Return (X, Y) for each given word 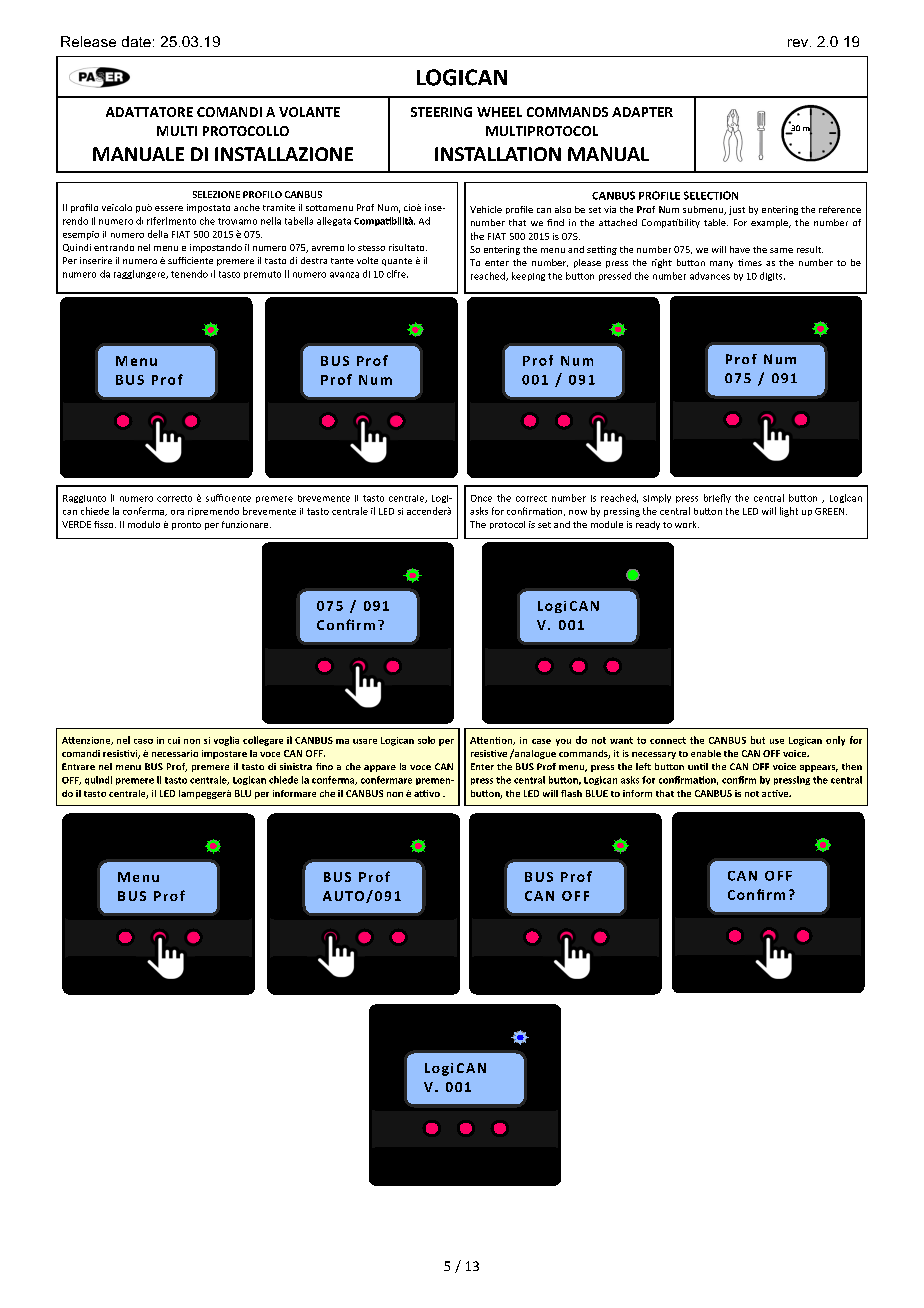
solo (426, 740)
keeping (528, 276)
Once (481, 498)
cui (174, 740)
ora (177, 512)
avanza (344, 275)
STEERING (441, 112)
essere (169, 208)
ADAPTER (642, 112)
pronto (186, 526)
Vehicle (486, 209)
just (737, 210)
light (789, 512)
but (758, 740)
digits (772, 276)
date (136, 41)
